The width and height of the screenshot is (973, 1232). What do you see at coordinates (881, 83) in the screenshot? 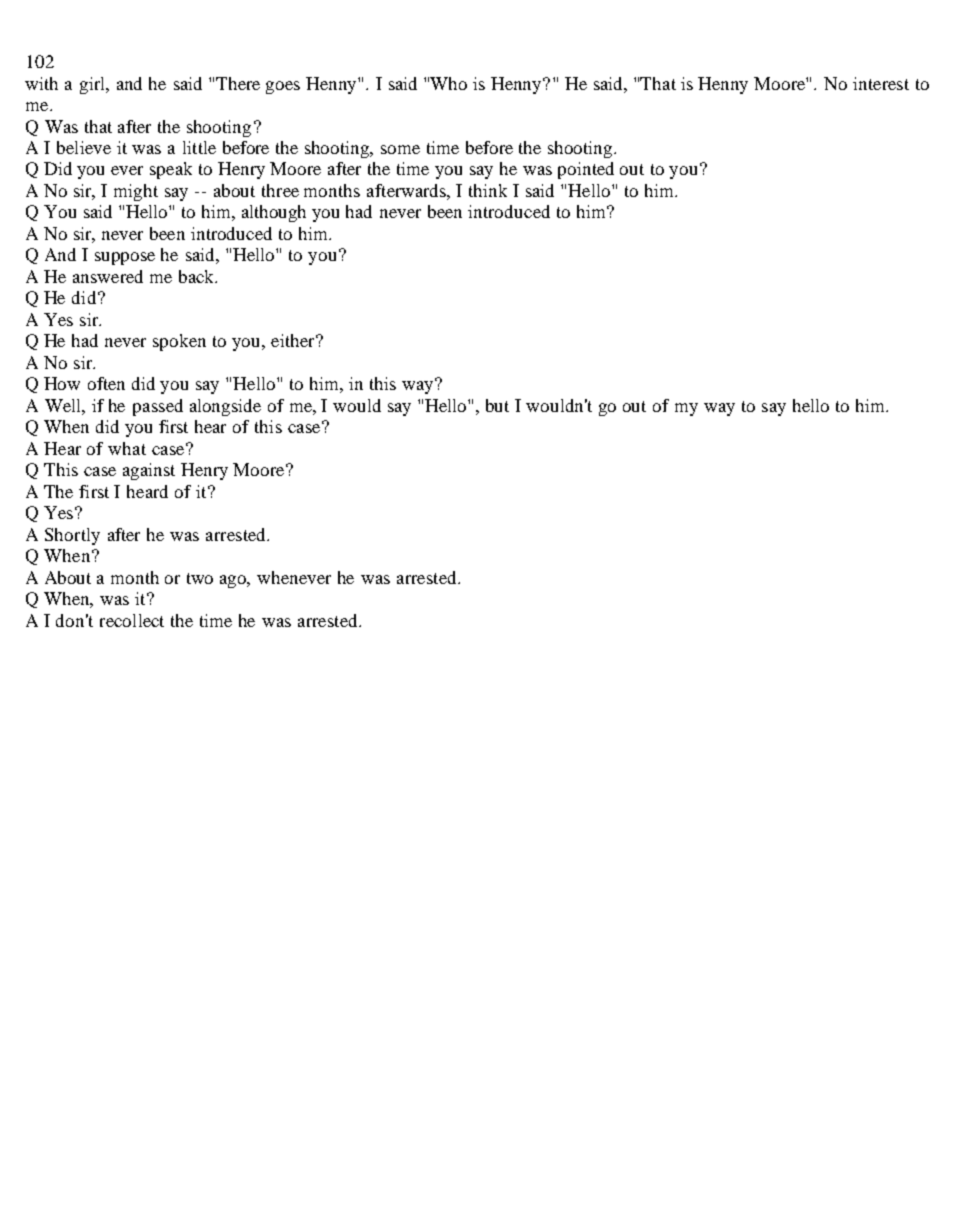
I see `interest` at bounding box center [881, 83].
